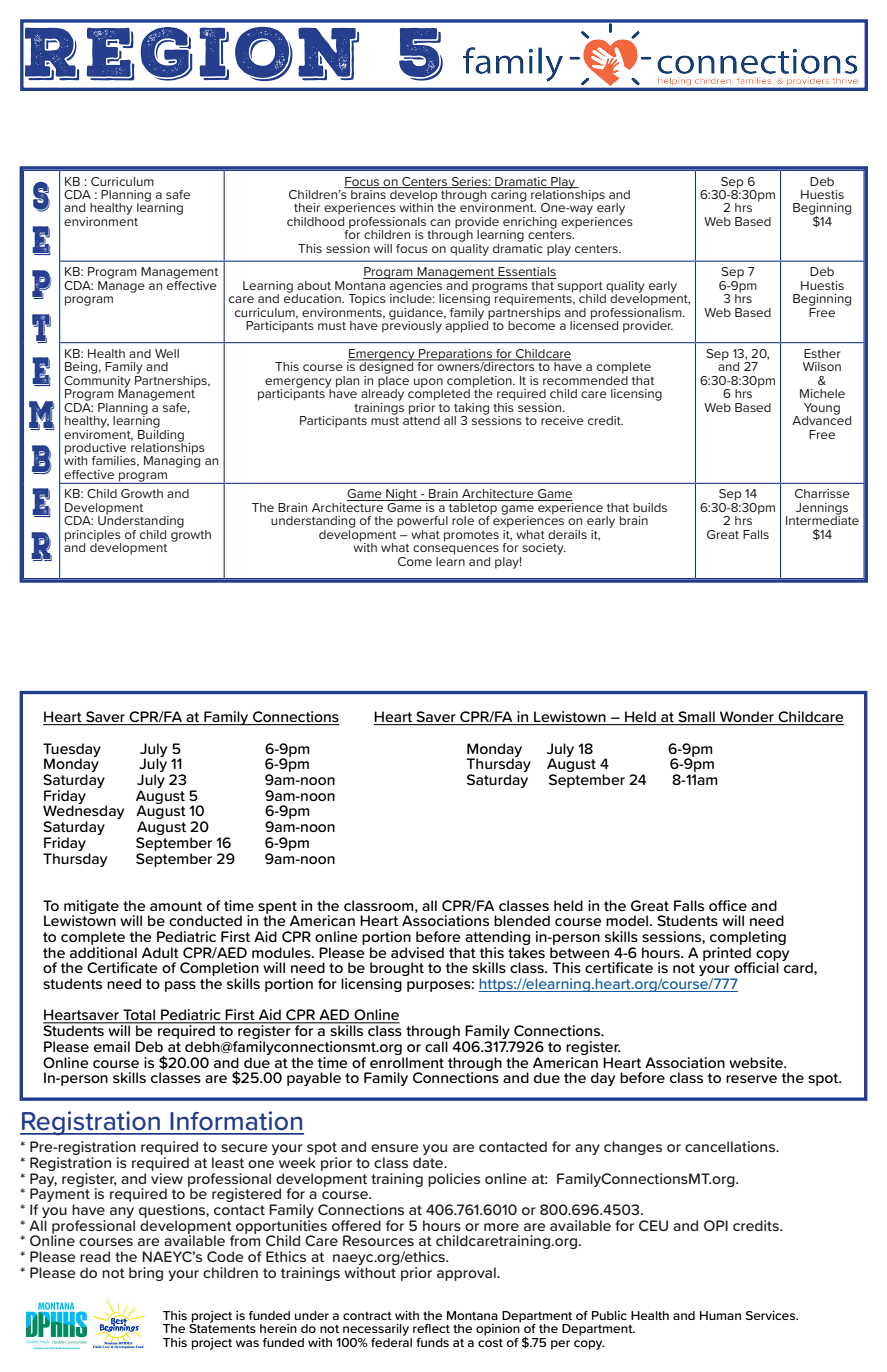  I want to click on agencies, so click(416, 286).
